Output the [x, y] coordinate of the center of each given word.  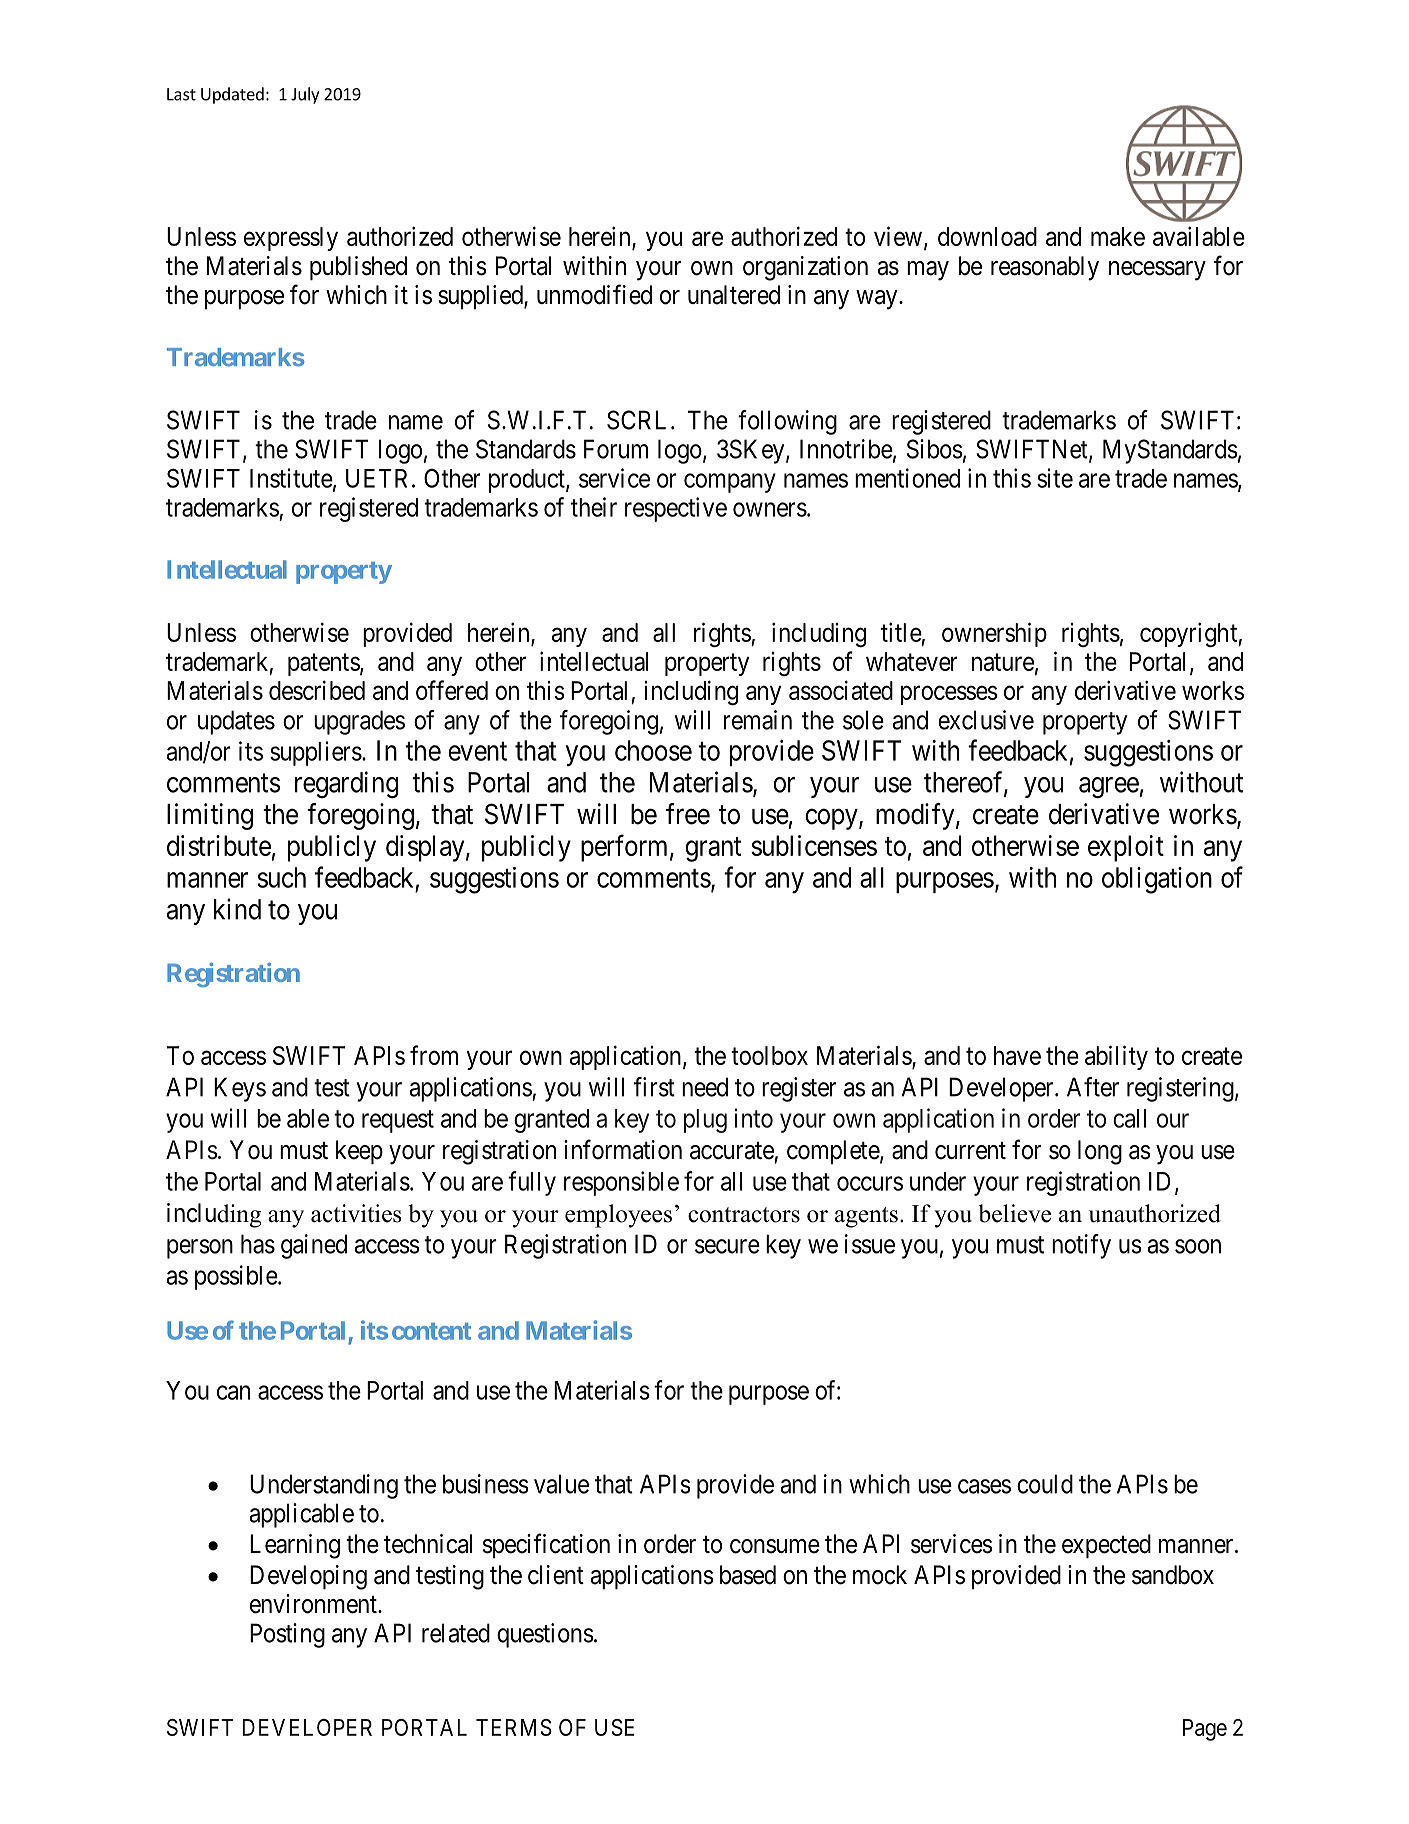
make [1118, 236]
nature [1003, 662]
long [1100, 1152]
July [305, 95]
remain [758, 720]
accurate [732, 1151]
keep [359, 1152]
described [317, 690]
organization [805, 268]
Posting [287, 1635]
